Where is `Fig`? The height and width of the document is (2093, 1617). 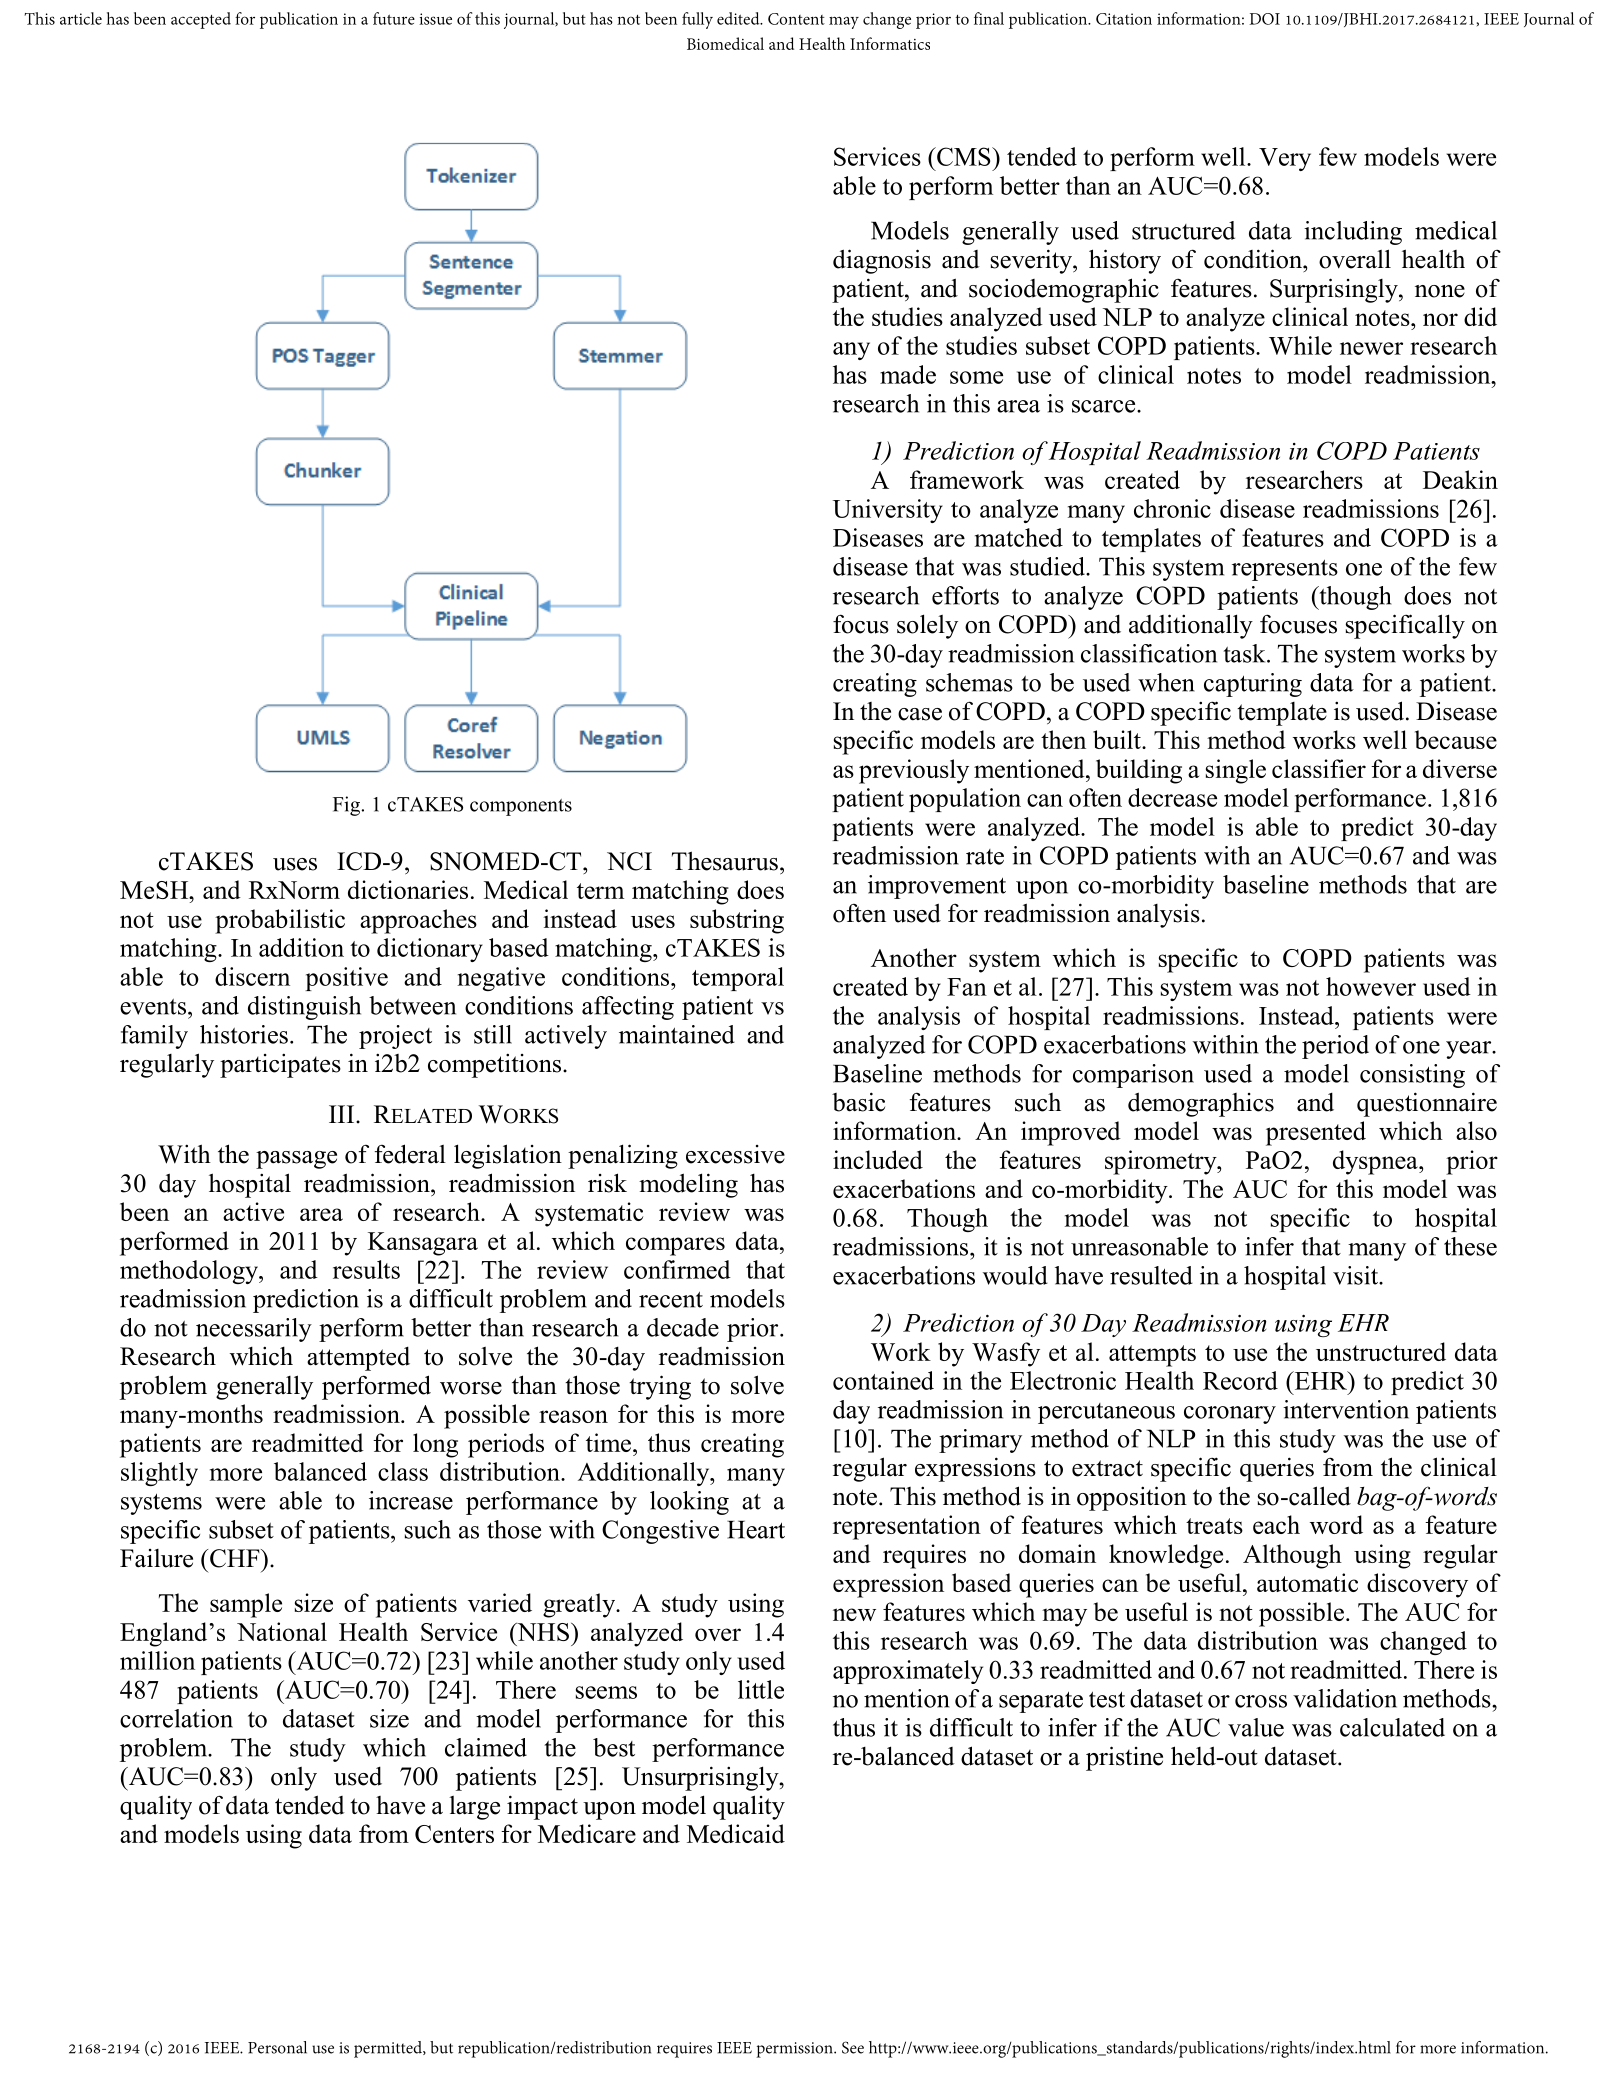 Fig is located at coordinates (347, 806).
